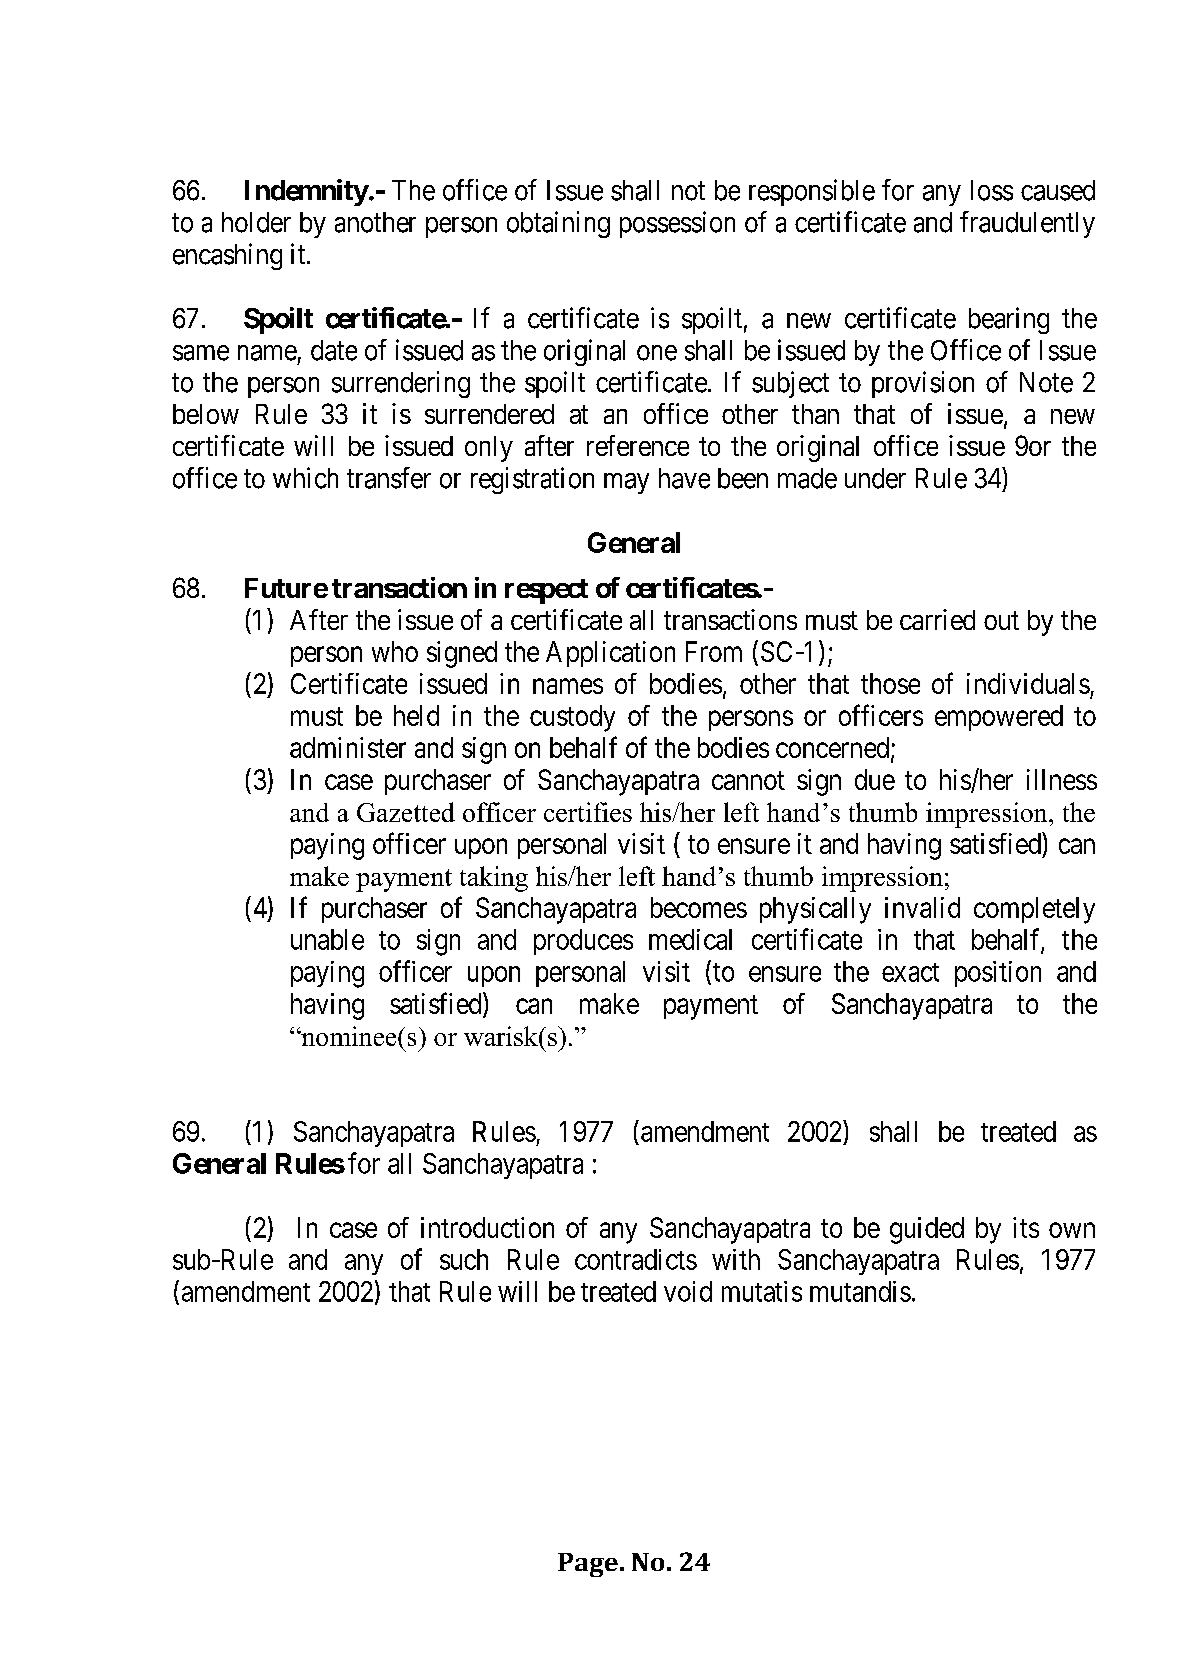 The height and width of the image is (1672, 1182). What do you see at coordinates (688, 1291) in the image?
I see `void` at bounding box center [688, 1291].
